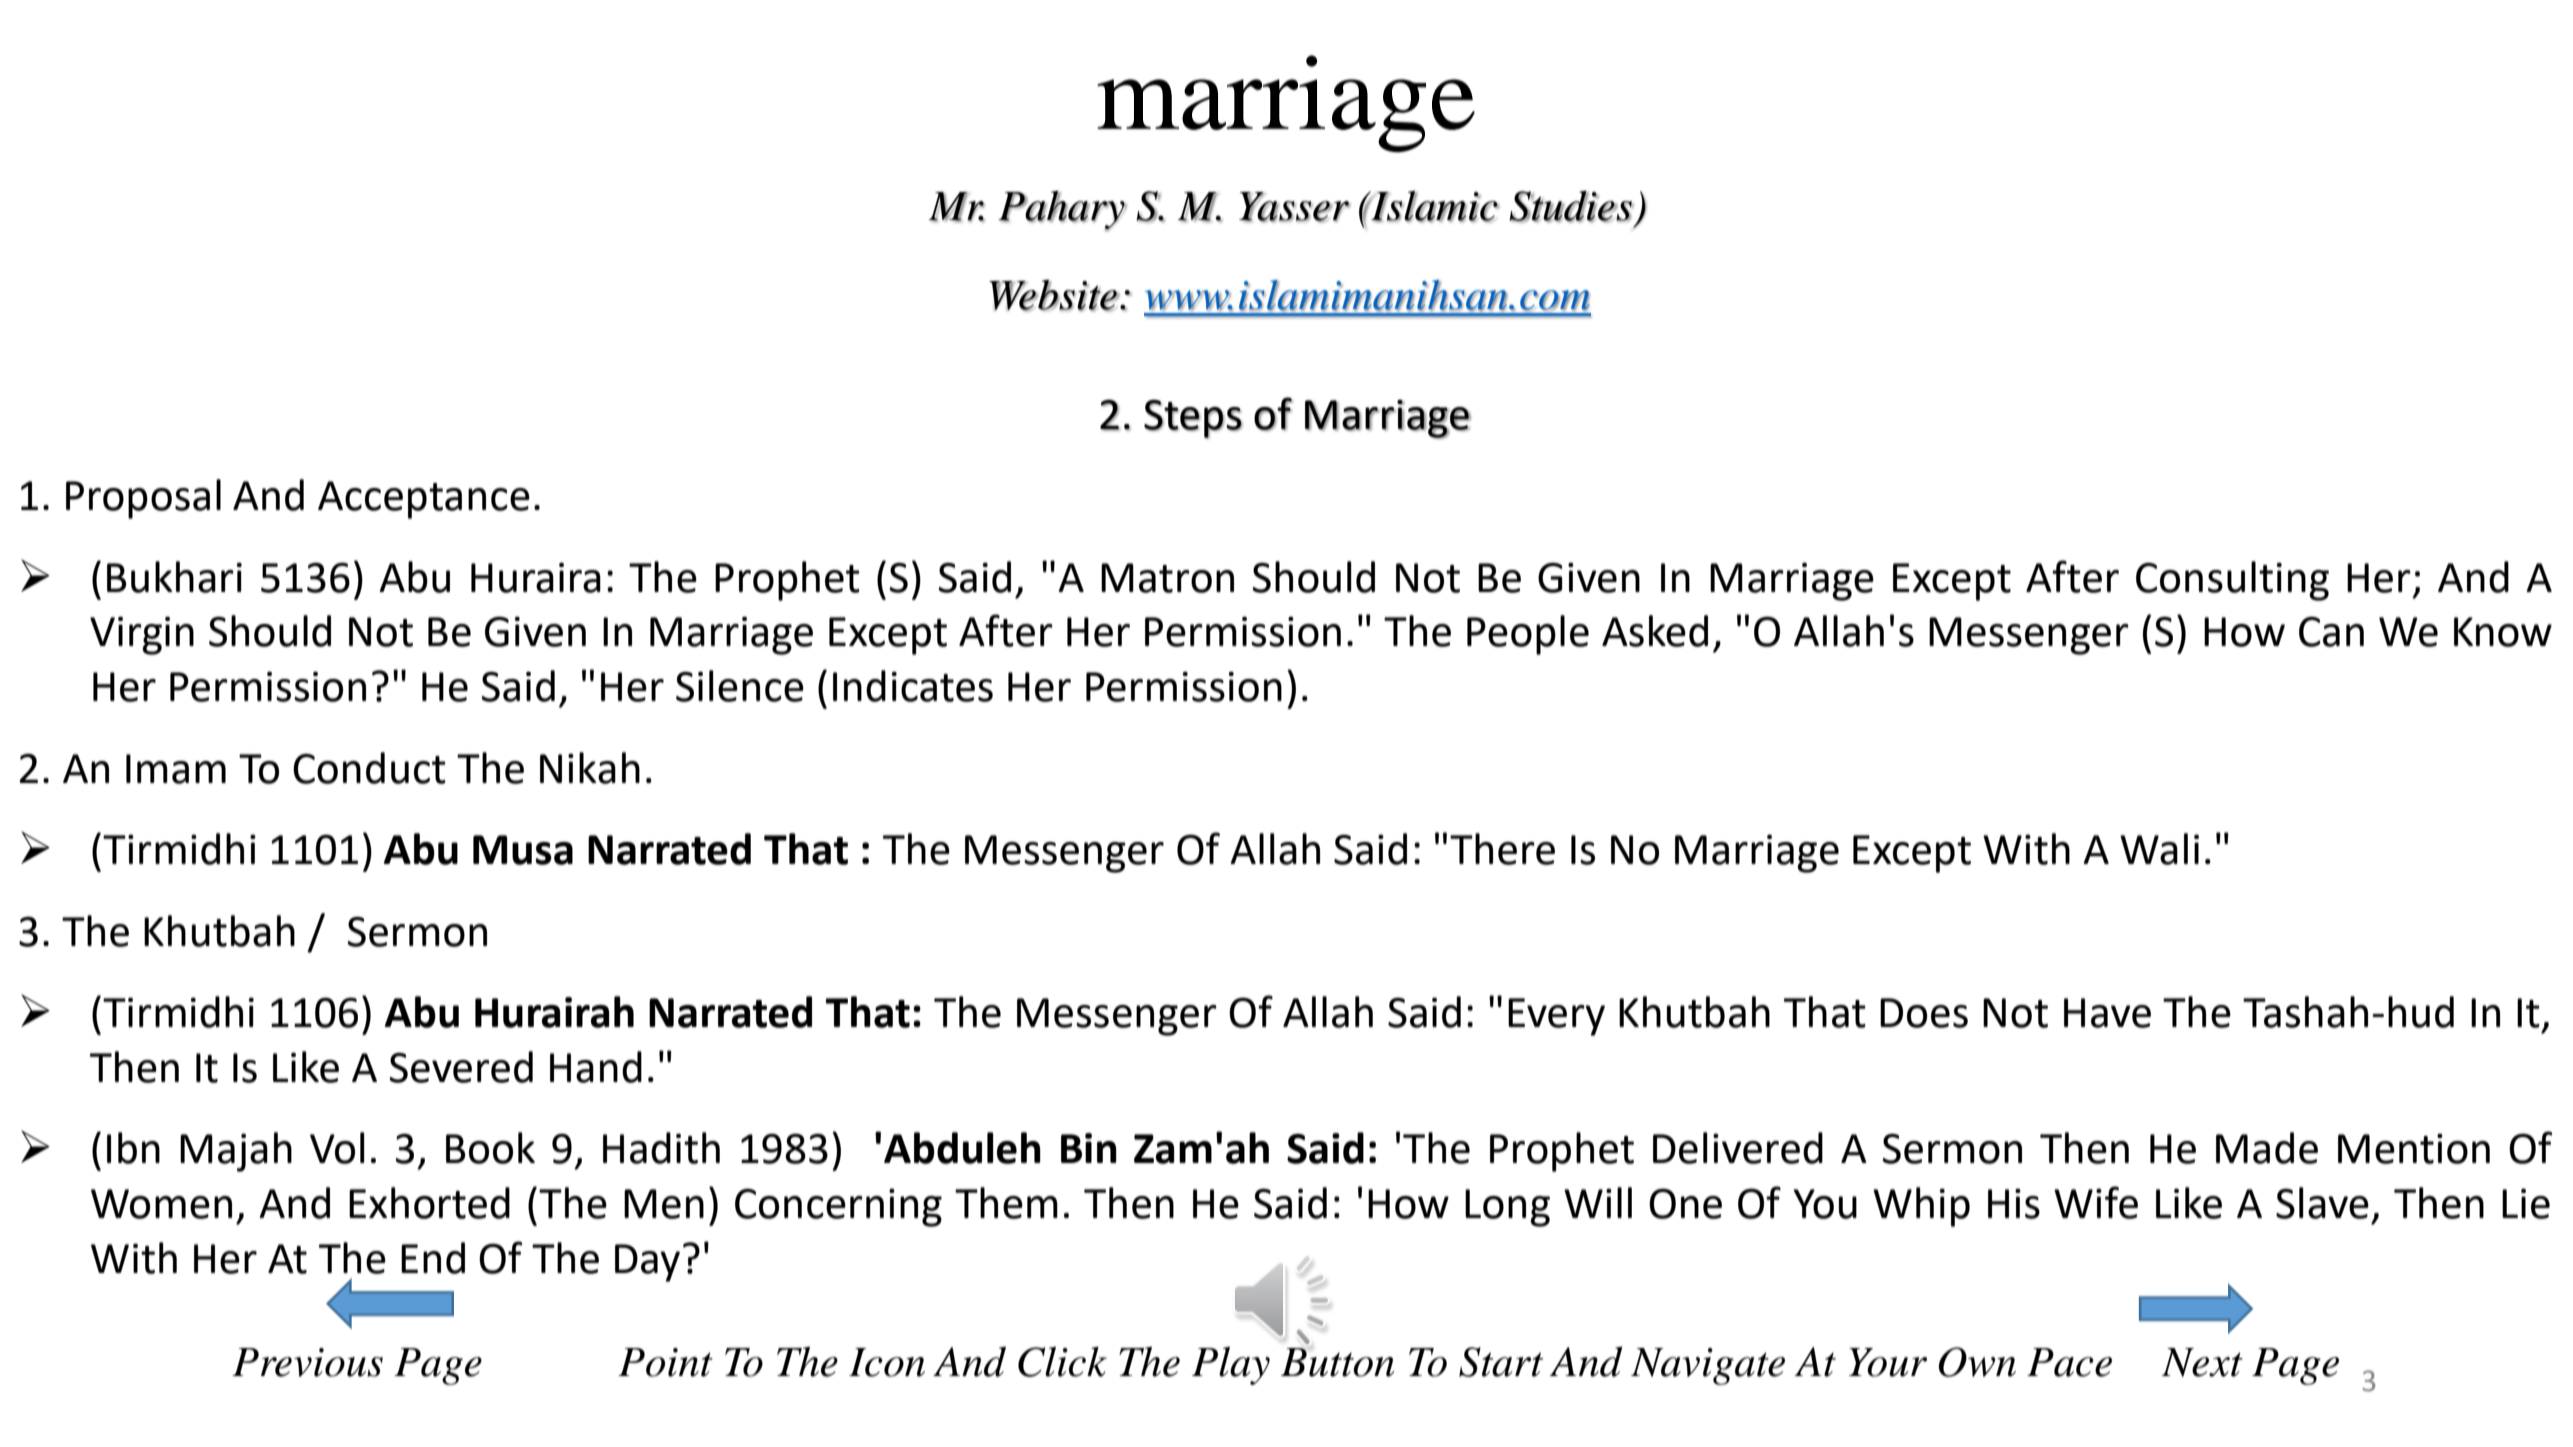  I want to click on Consulting, so click(2232, 581).
